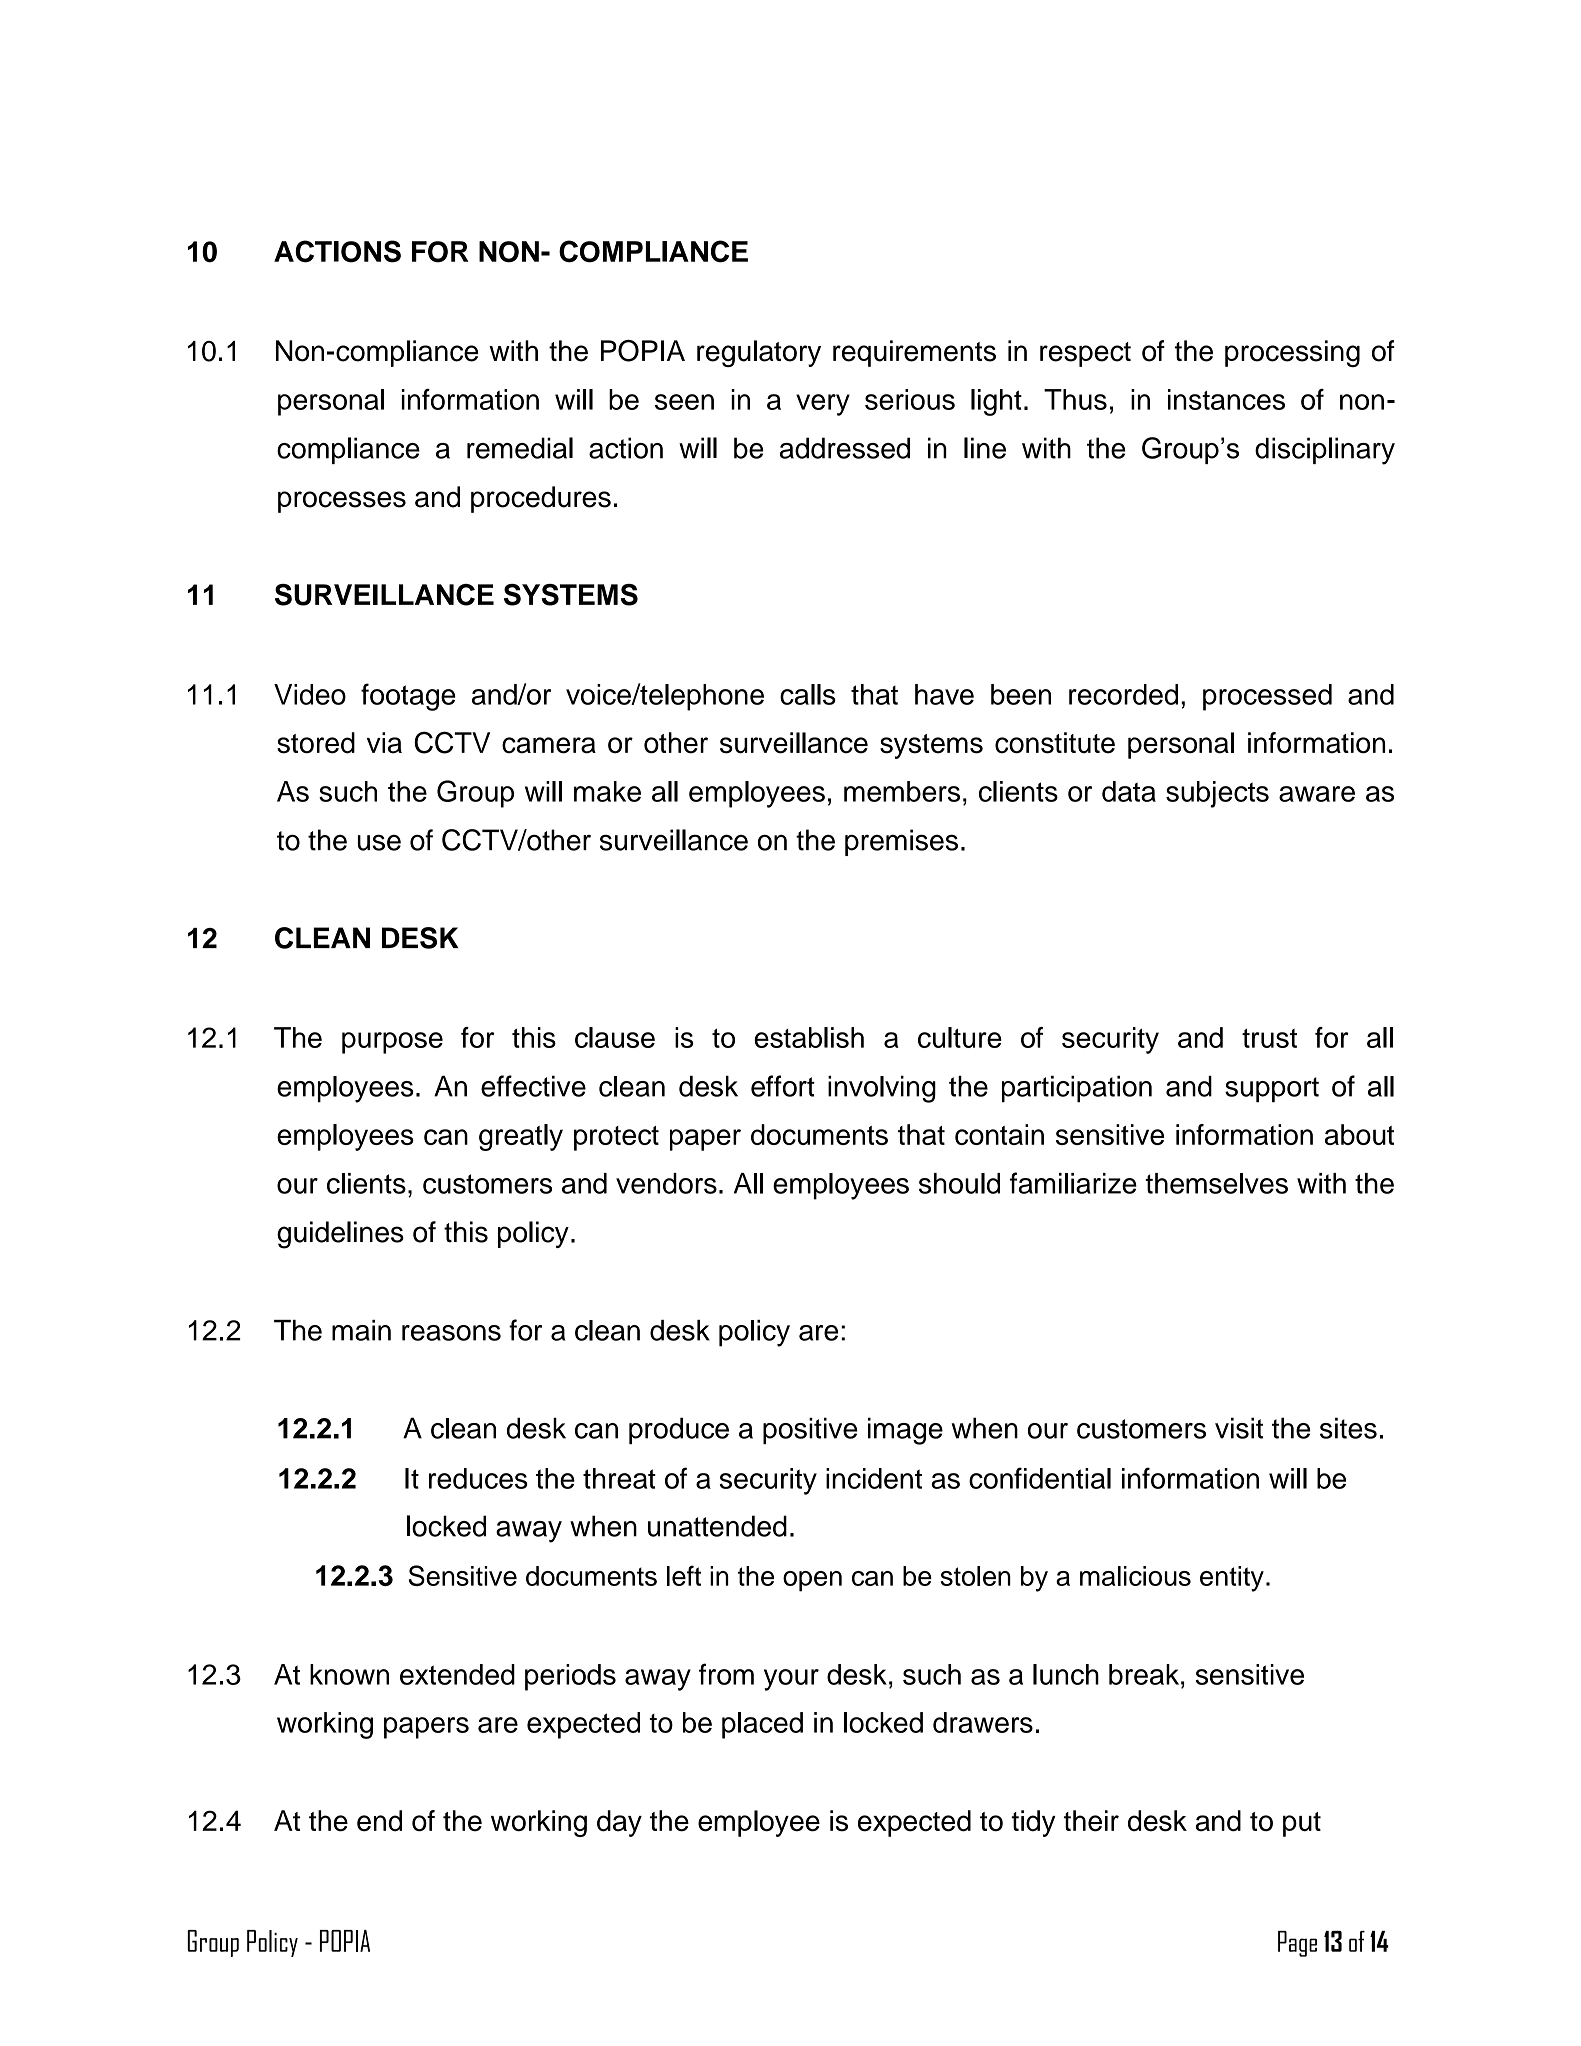 This screenshot has height=2046, width=1581. What do you see at coordinates (1232, 1579) in the screenshot?
I see `entity` at bounding box center [1232, 1579].
